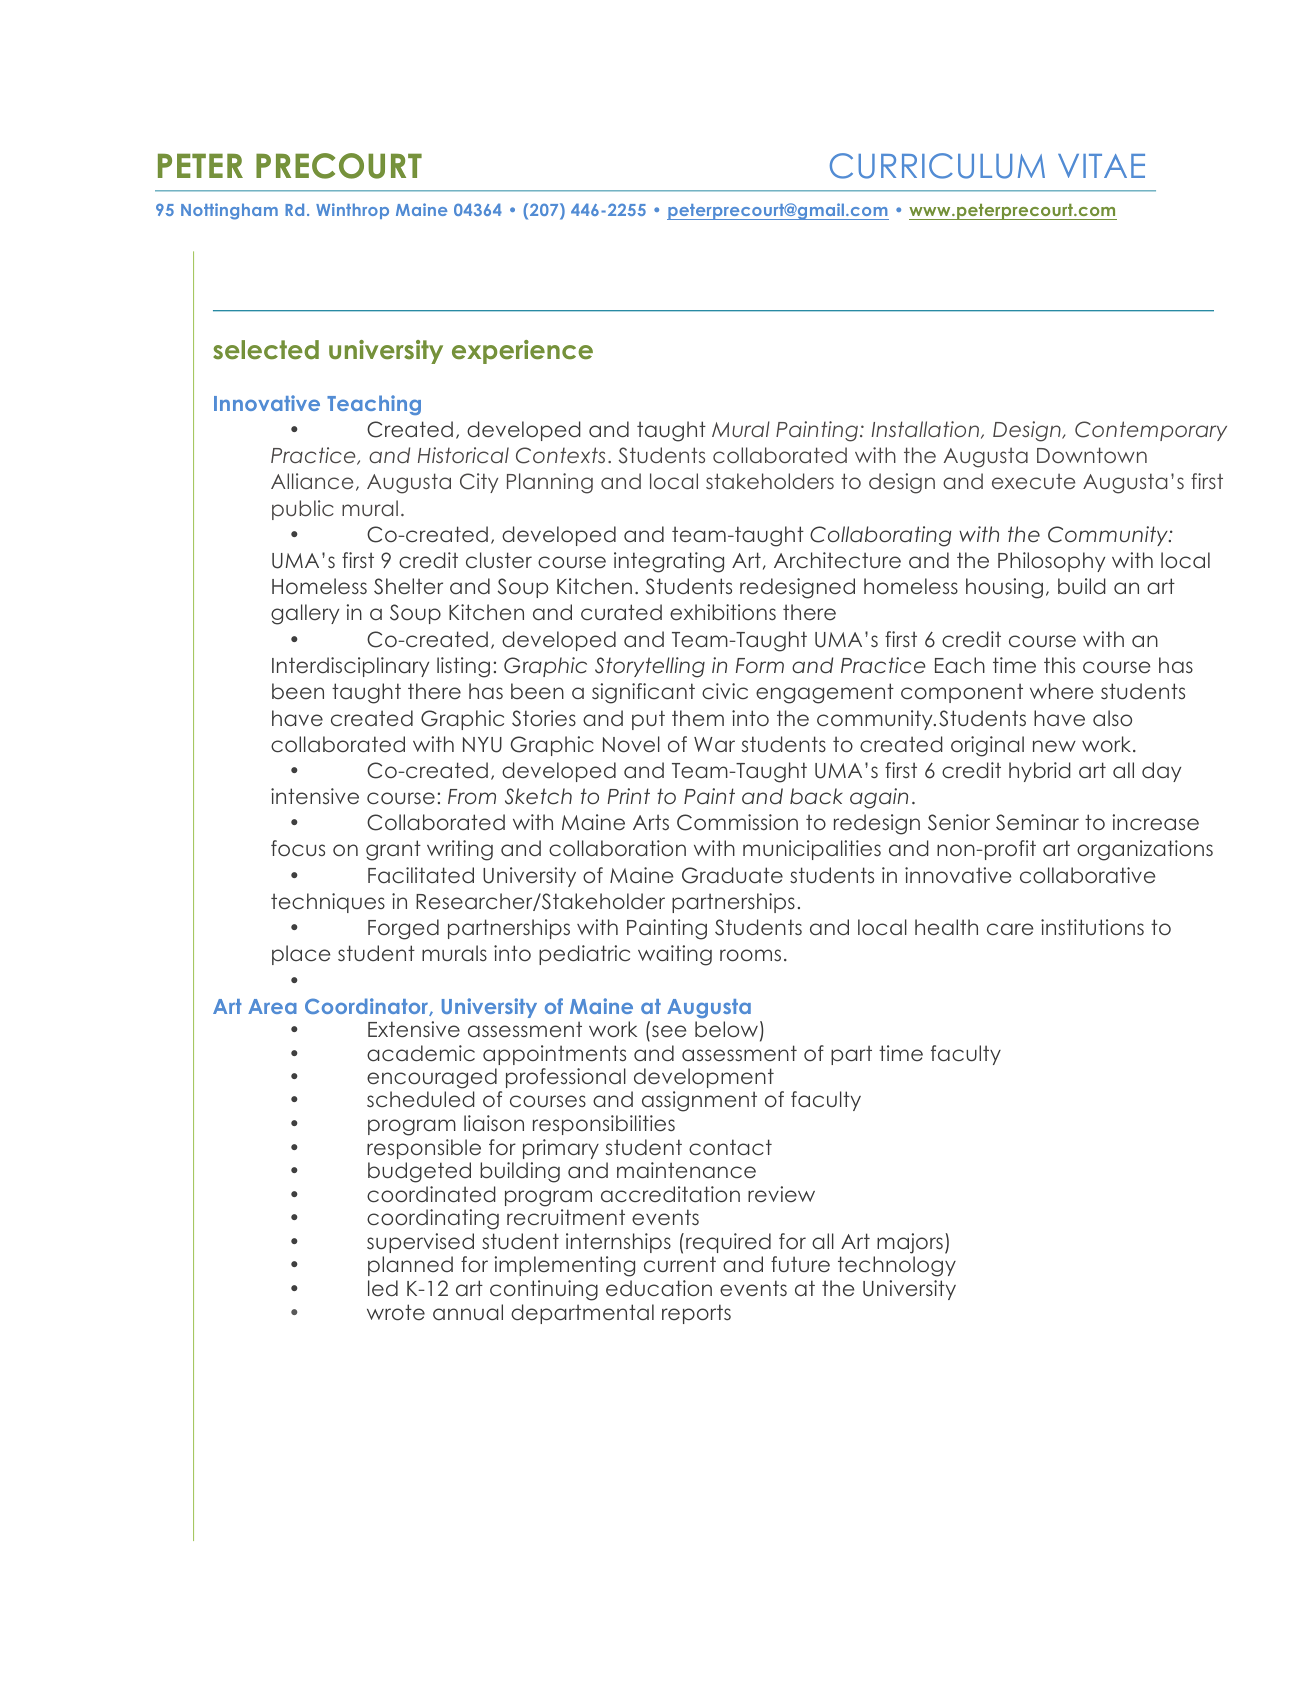  What do you see at coordinates (410, 1266) in the image?
I see `planned` at bounding box center [410, 1266].
